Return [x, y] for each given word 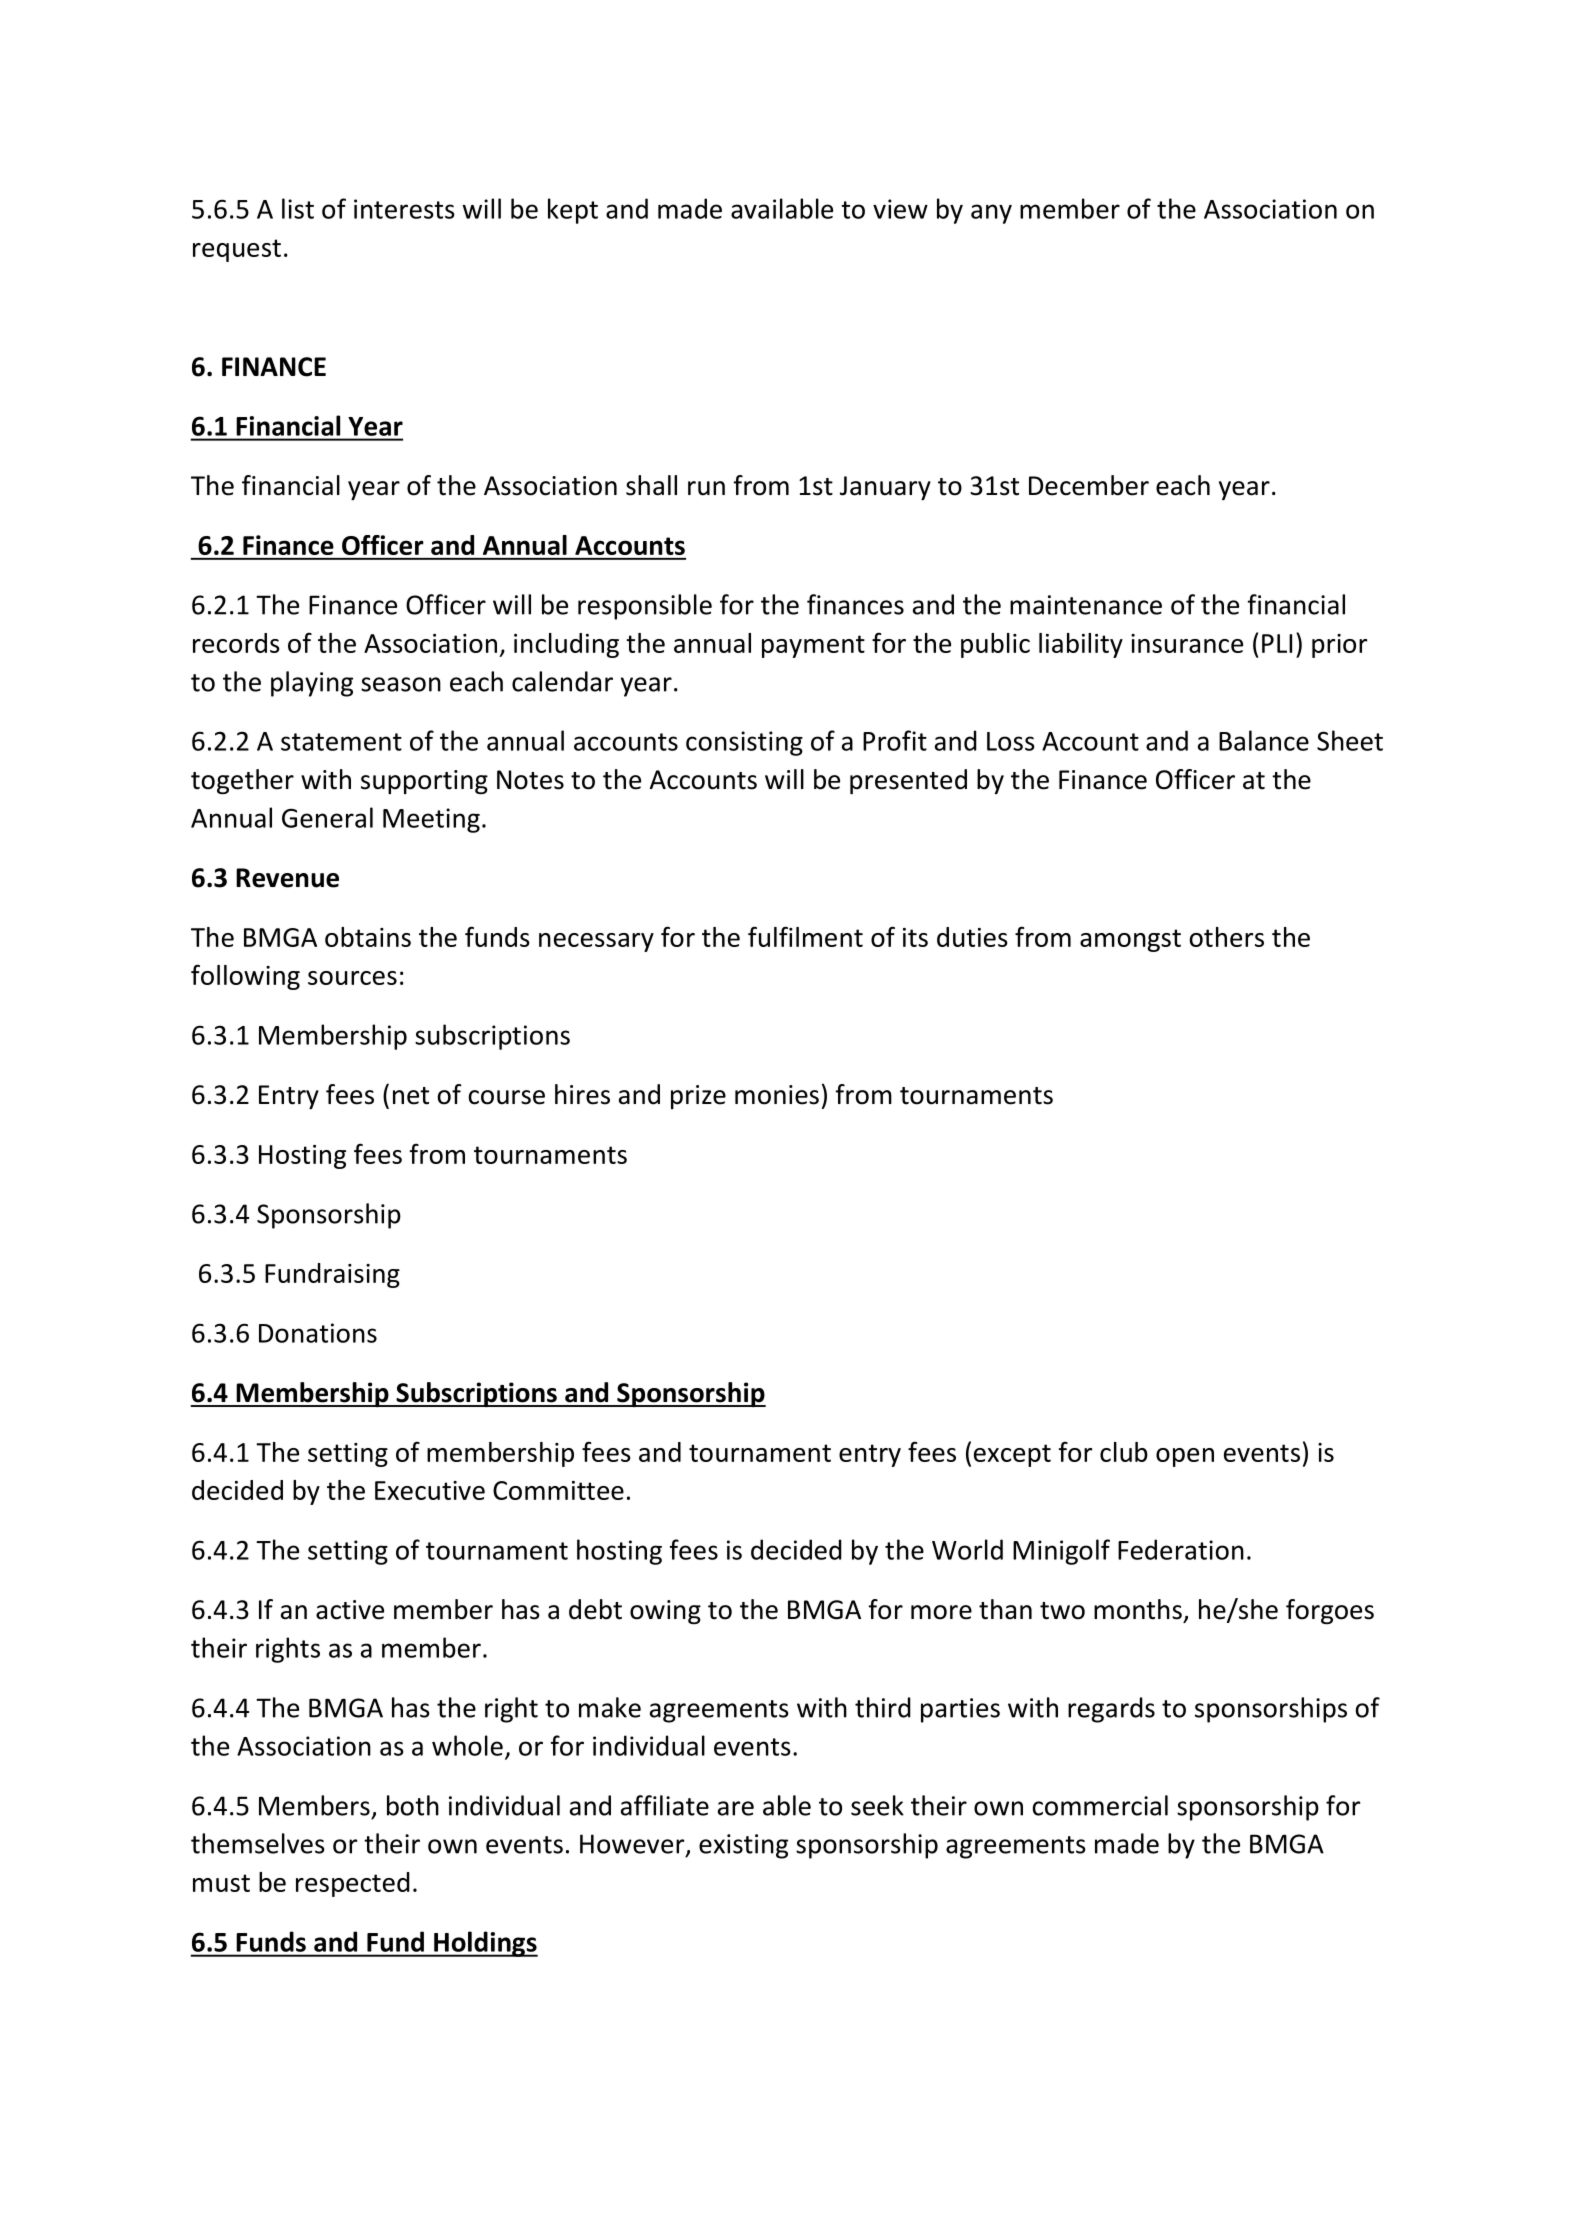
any [991, 214]
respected [353, 1884]
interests [404, 209]
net [411, 1096]
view [900, 209]
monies [777, 1095]
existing [743, 1846]
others [1226, 937]
